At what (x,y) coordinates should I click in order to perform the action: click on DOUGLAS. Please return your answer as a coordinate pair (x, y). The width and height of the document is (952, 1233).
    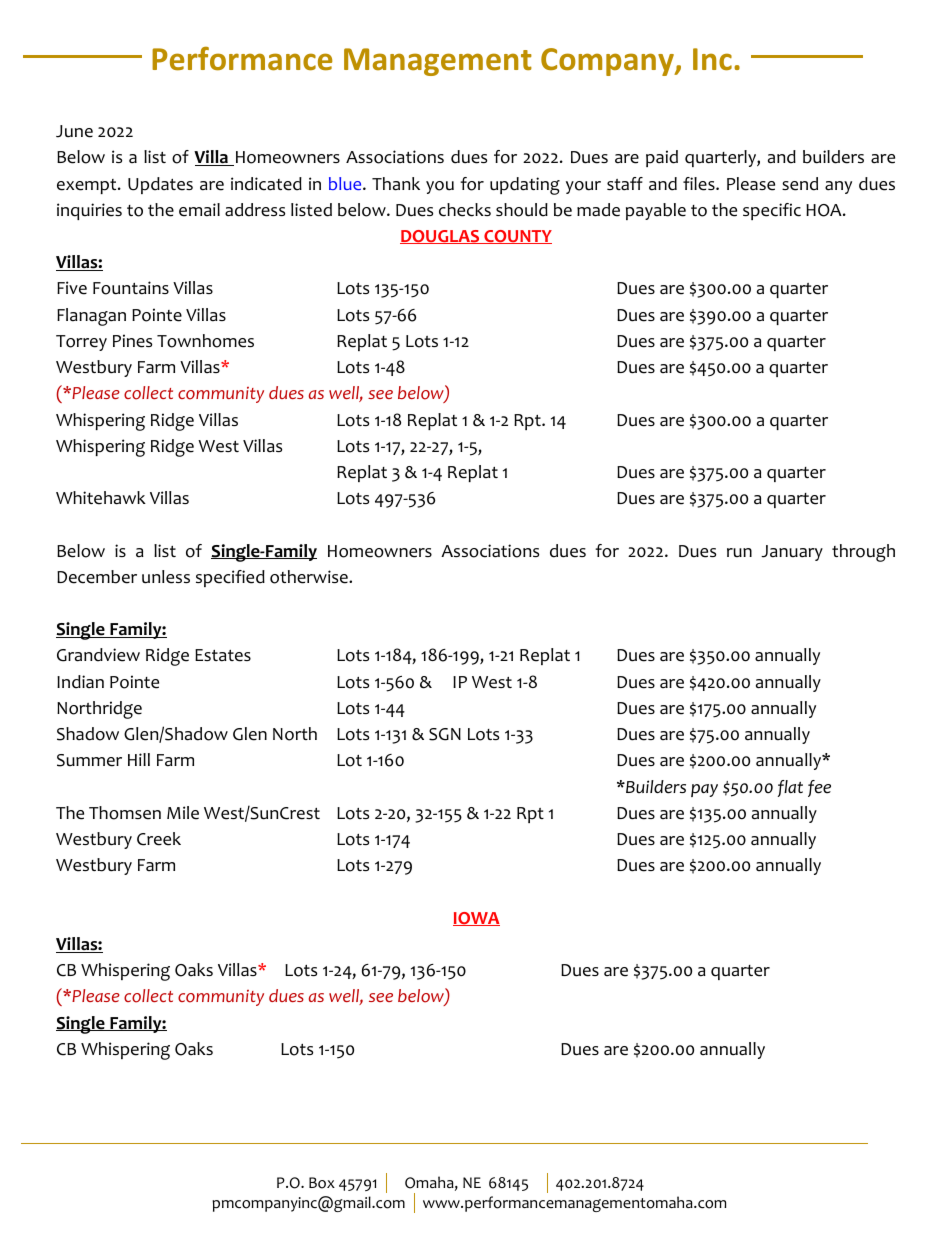
    Looking at the image, I should click on (441, 237).
